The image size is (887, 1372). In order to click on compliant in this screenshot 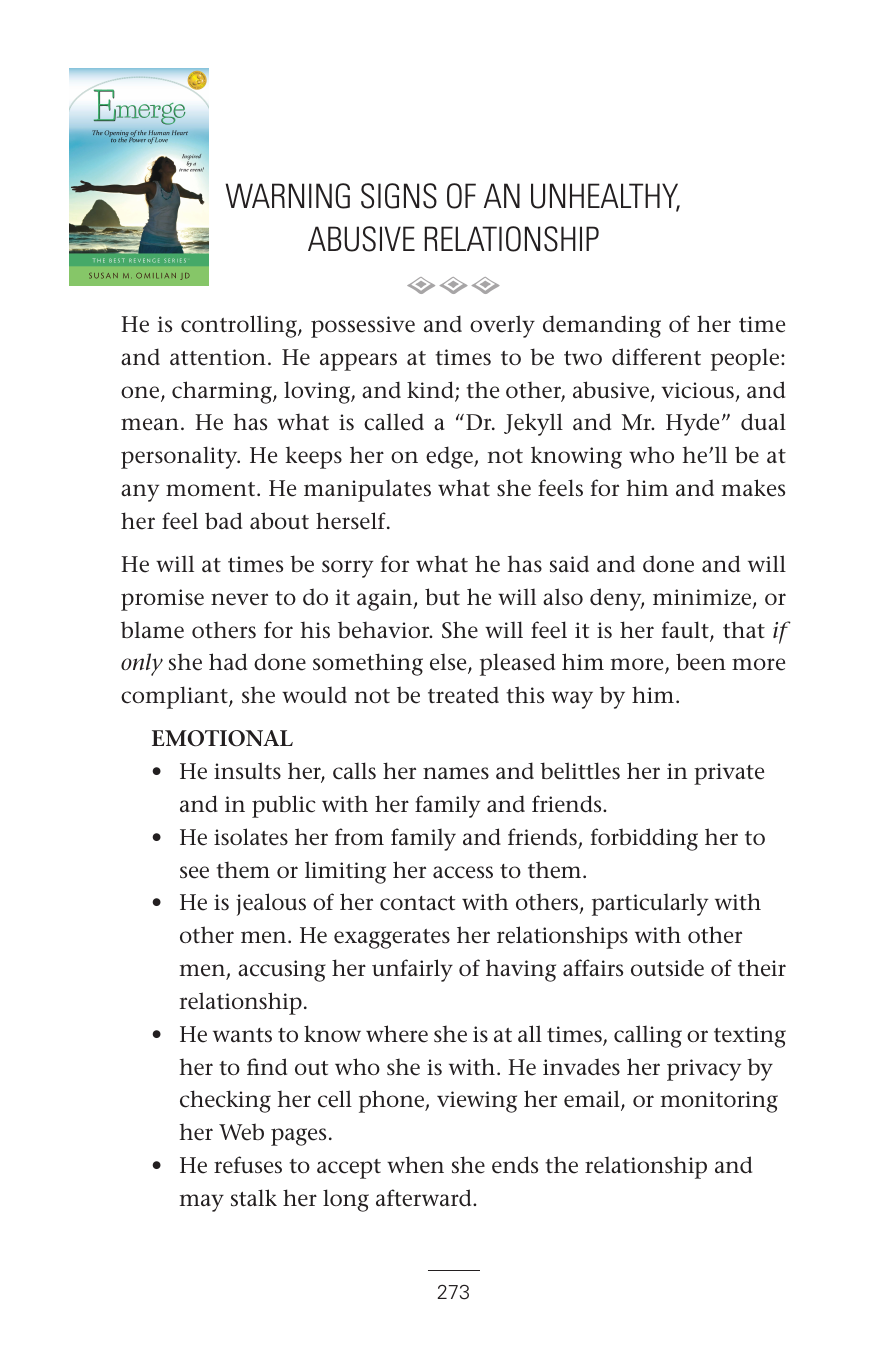, I will do `click(175, 697)`.
